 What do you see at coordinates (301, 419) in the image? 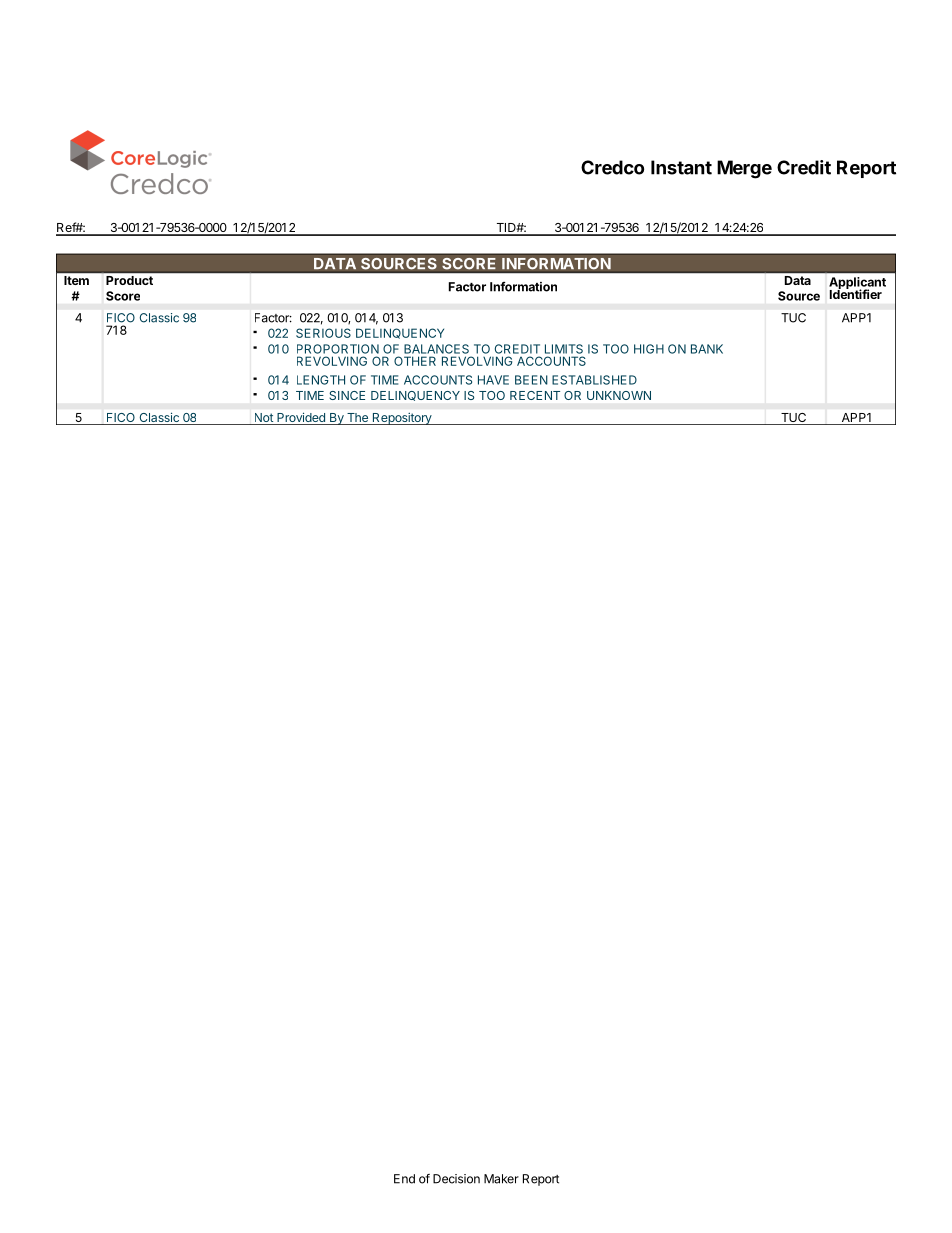
I see `Provided` at bounding box center [301, 419].
